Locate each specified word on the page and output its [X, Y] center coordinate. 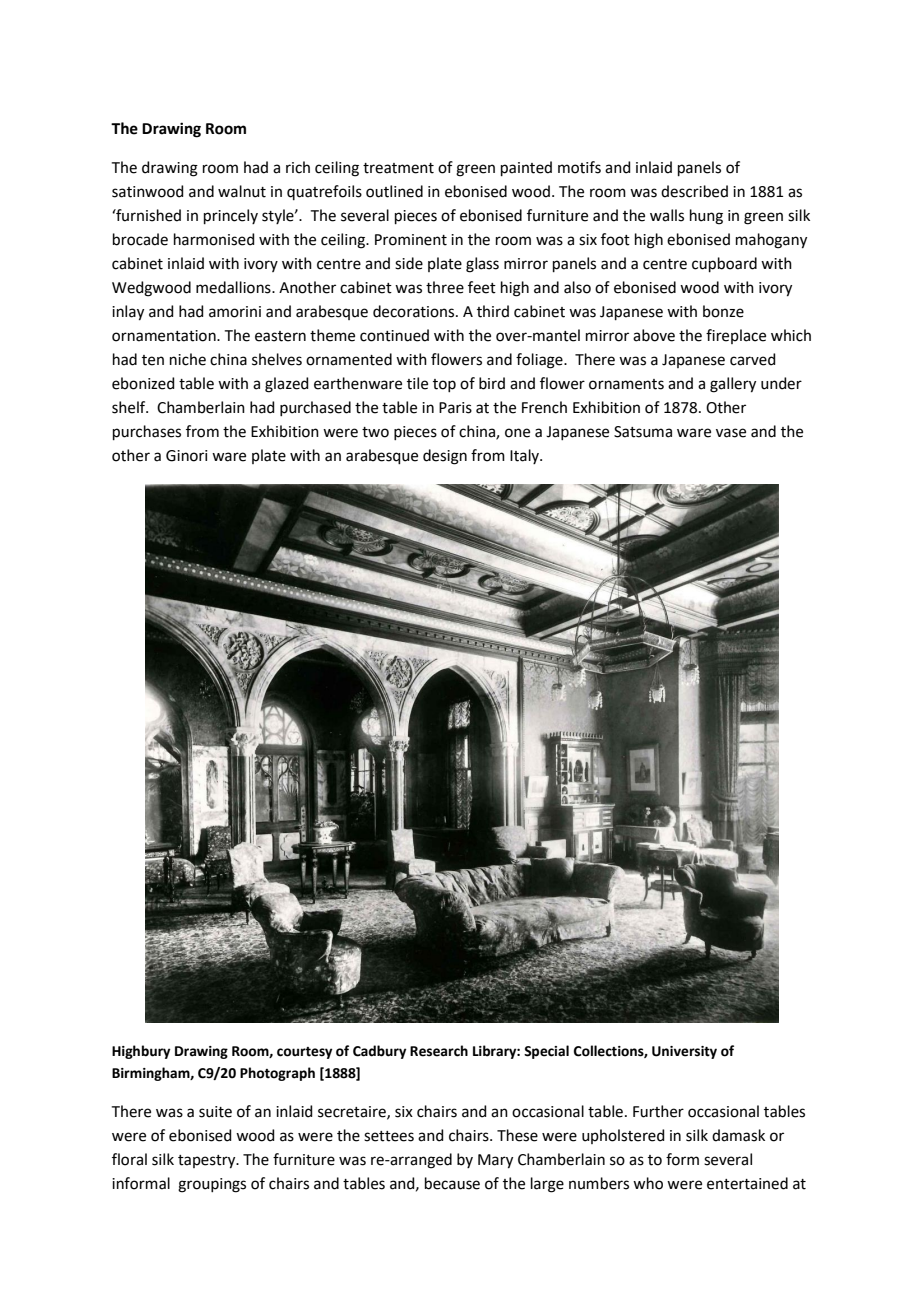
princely [231, 216]
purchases [147, 432]
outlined [394, 191]
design [445, 457]
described [694, 191]
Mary [495, 1161]
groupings [212, 1185]
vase [731, 433]
